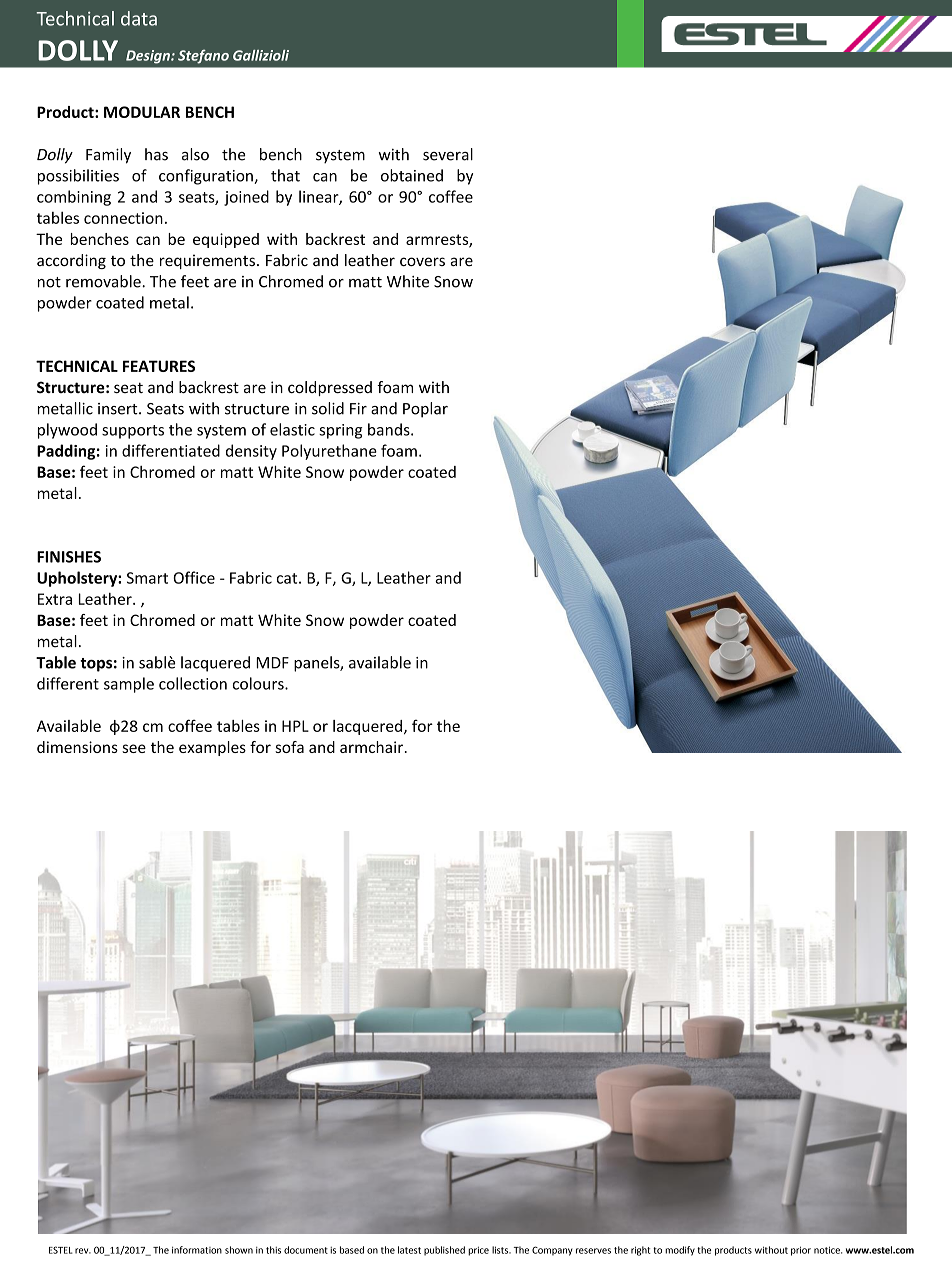  Describe the element at coordinates (409, 1250) in the screenshot. I see `latest` at that location.
